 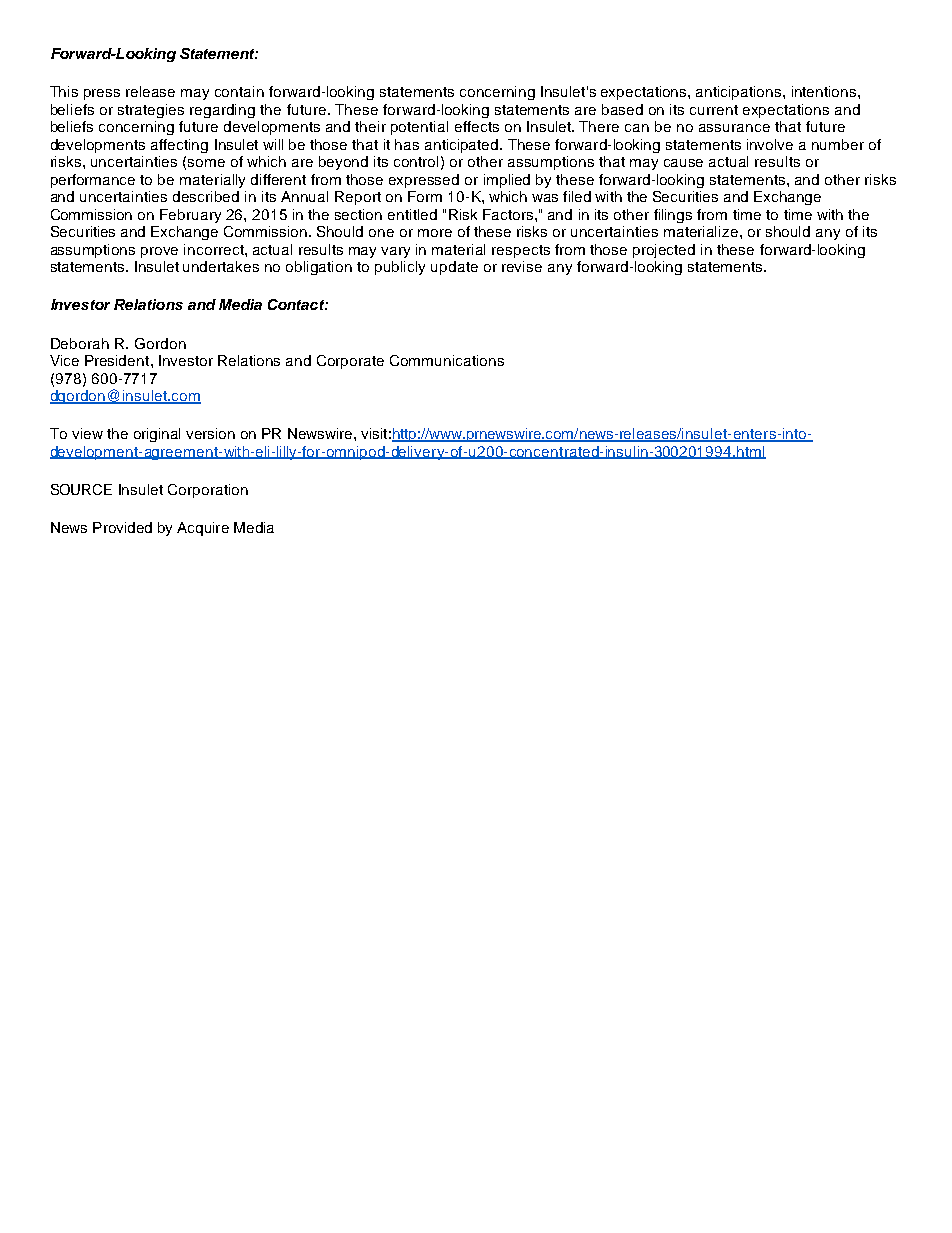 What do you see at coordinates (122, 527) in the document?
I see `Provided` at bounding box center [122, 527].
